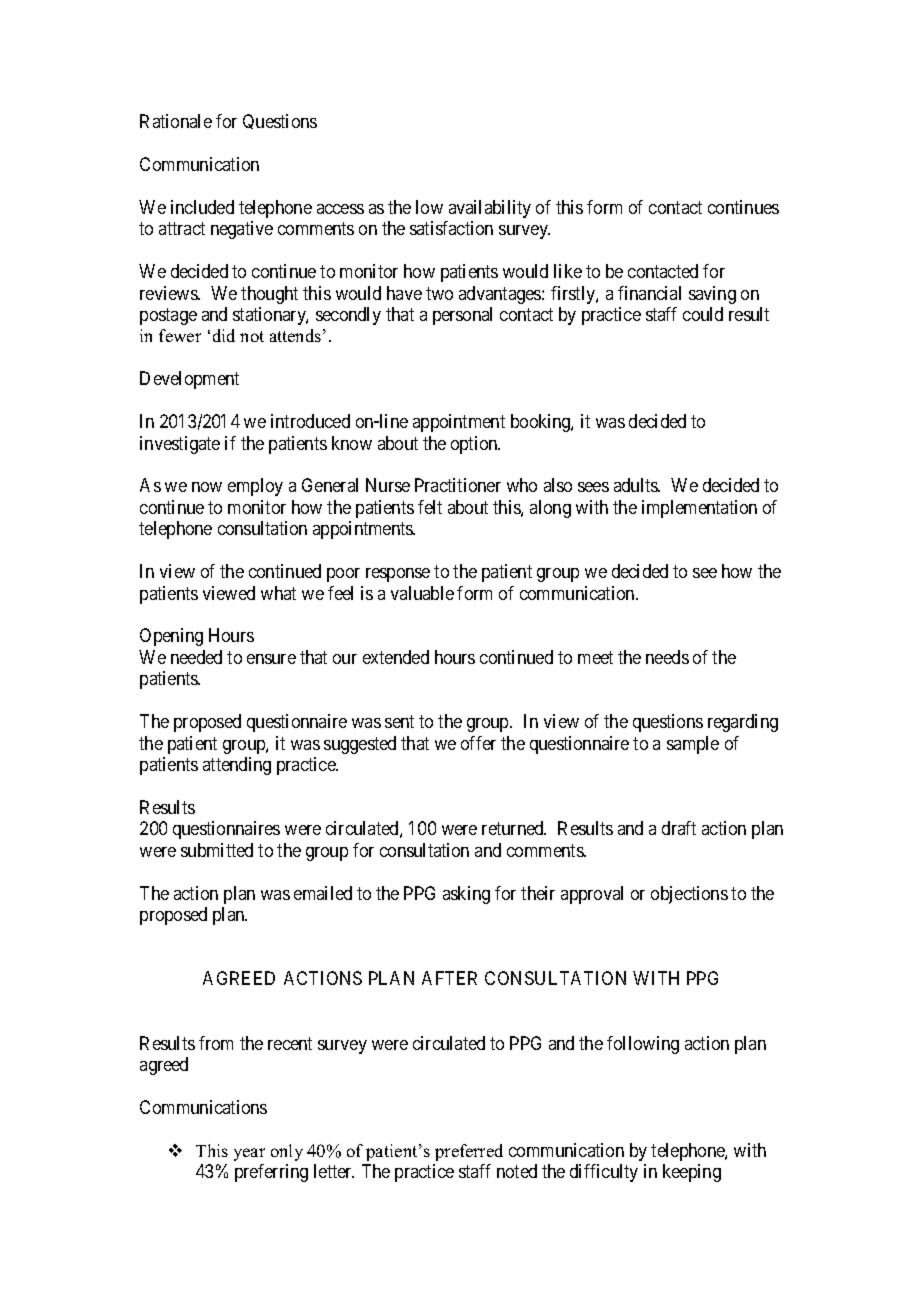 This document has height=1307, width=924. Describe the element at coordinates (396, 657) in the document. I see `extended` at that location.
